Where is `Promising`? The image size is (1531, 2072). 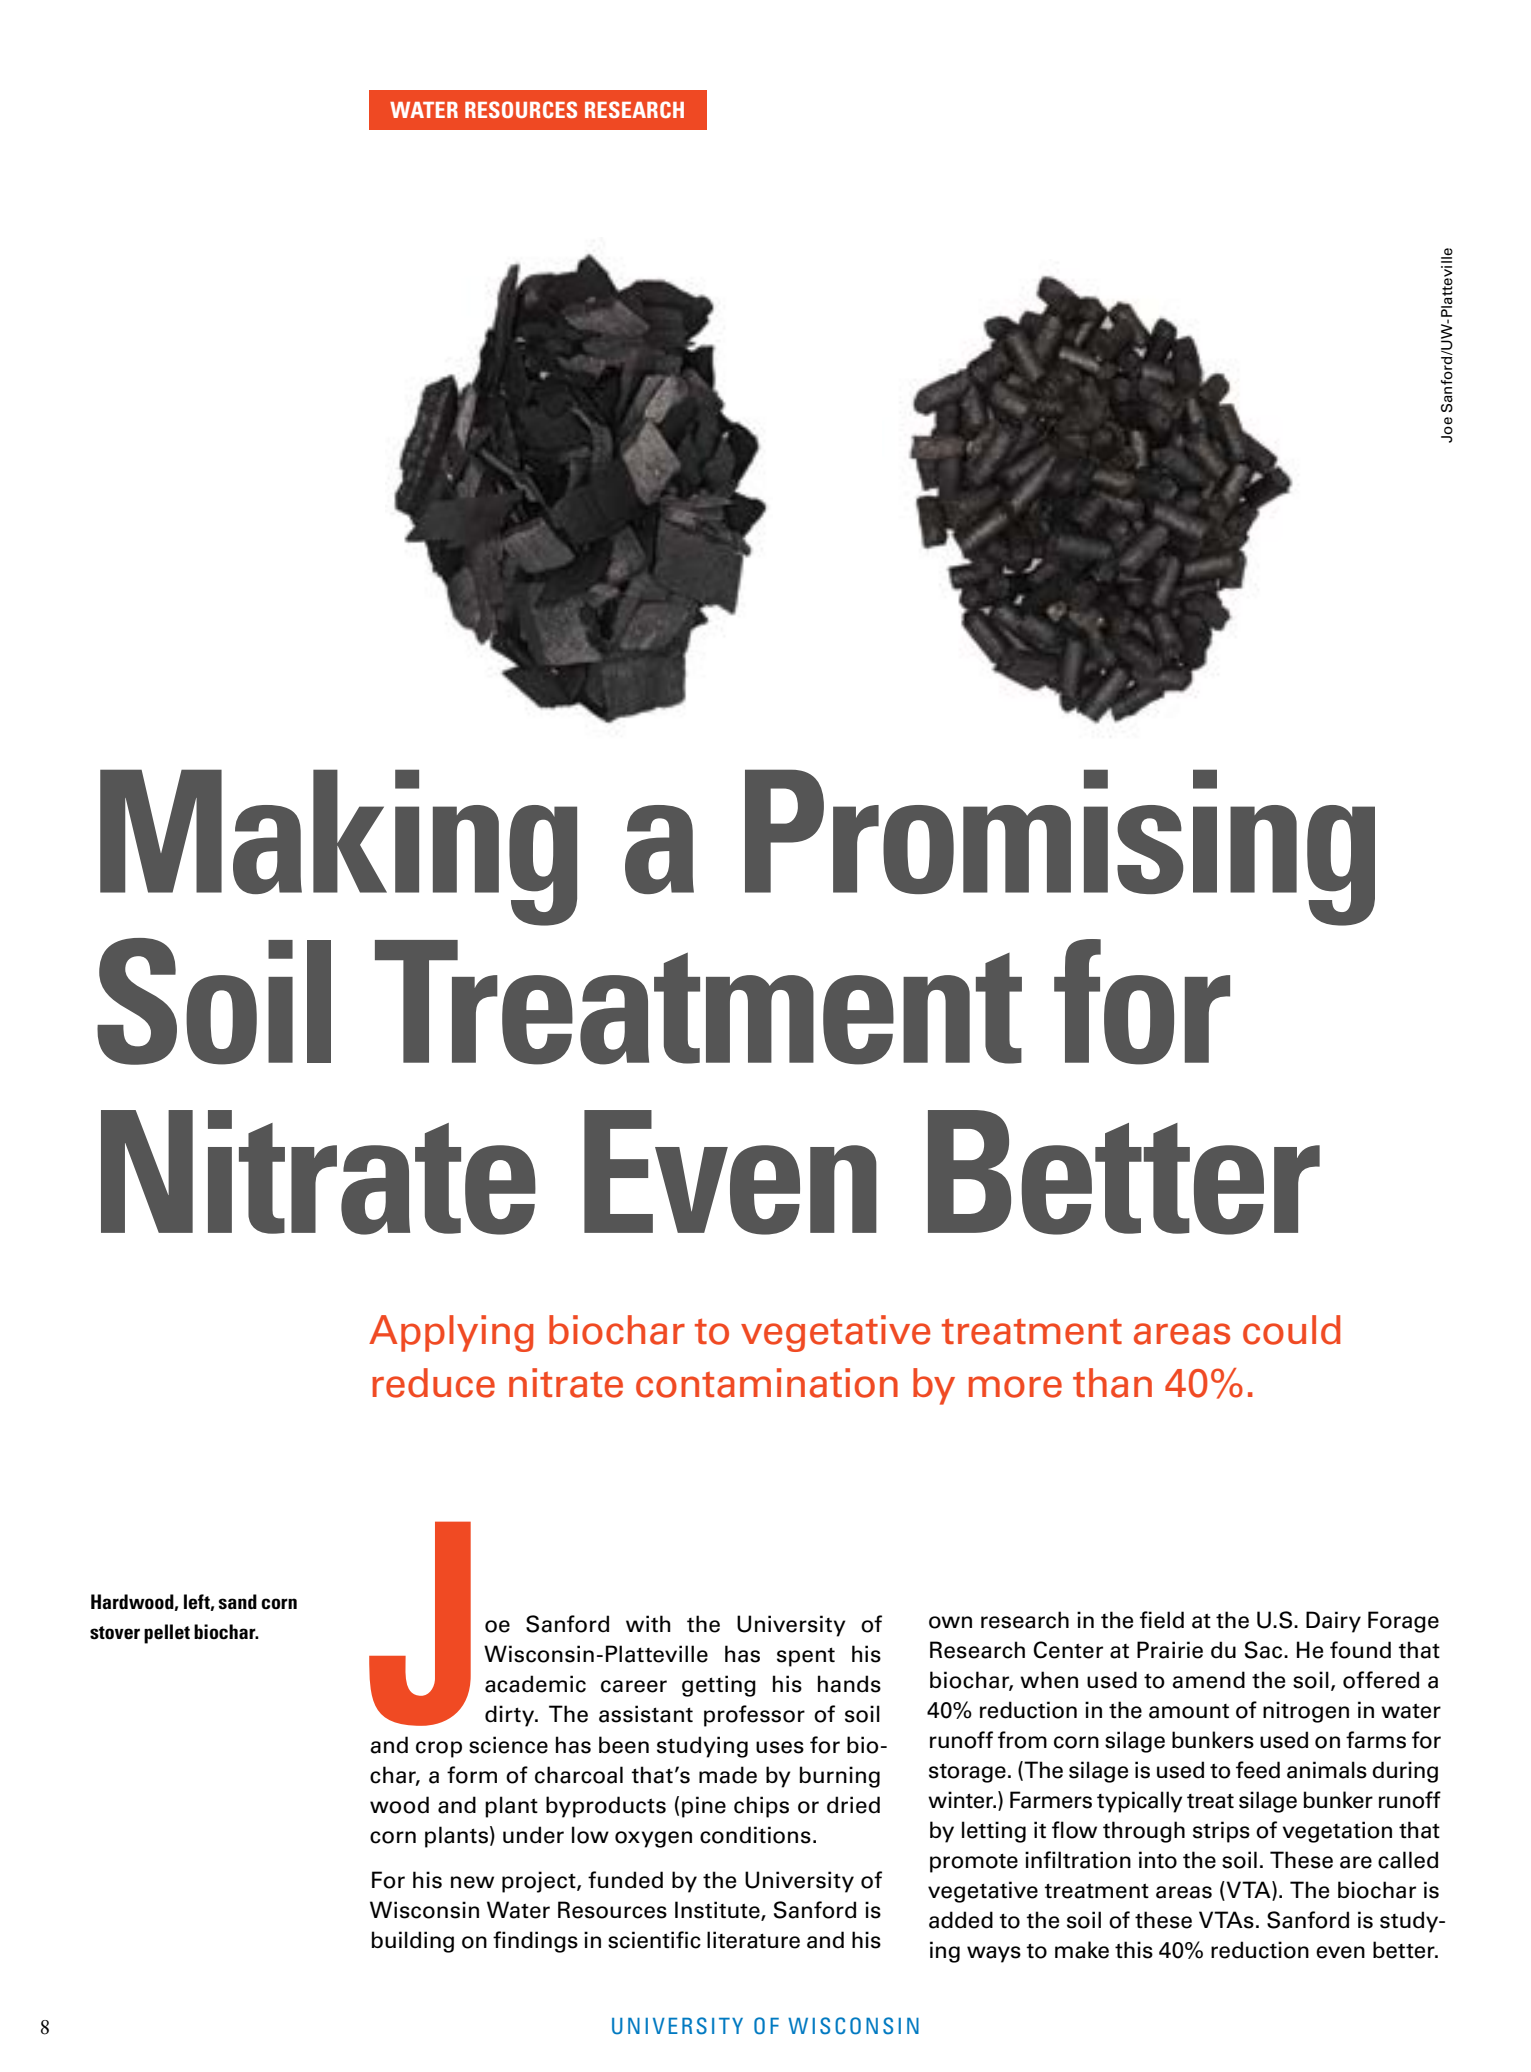
Promising is located at coordinates (1060, 847).
